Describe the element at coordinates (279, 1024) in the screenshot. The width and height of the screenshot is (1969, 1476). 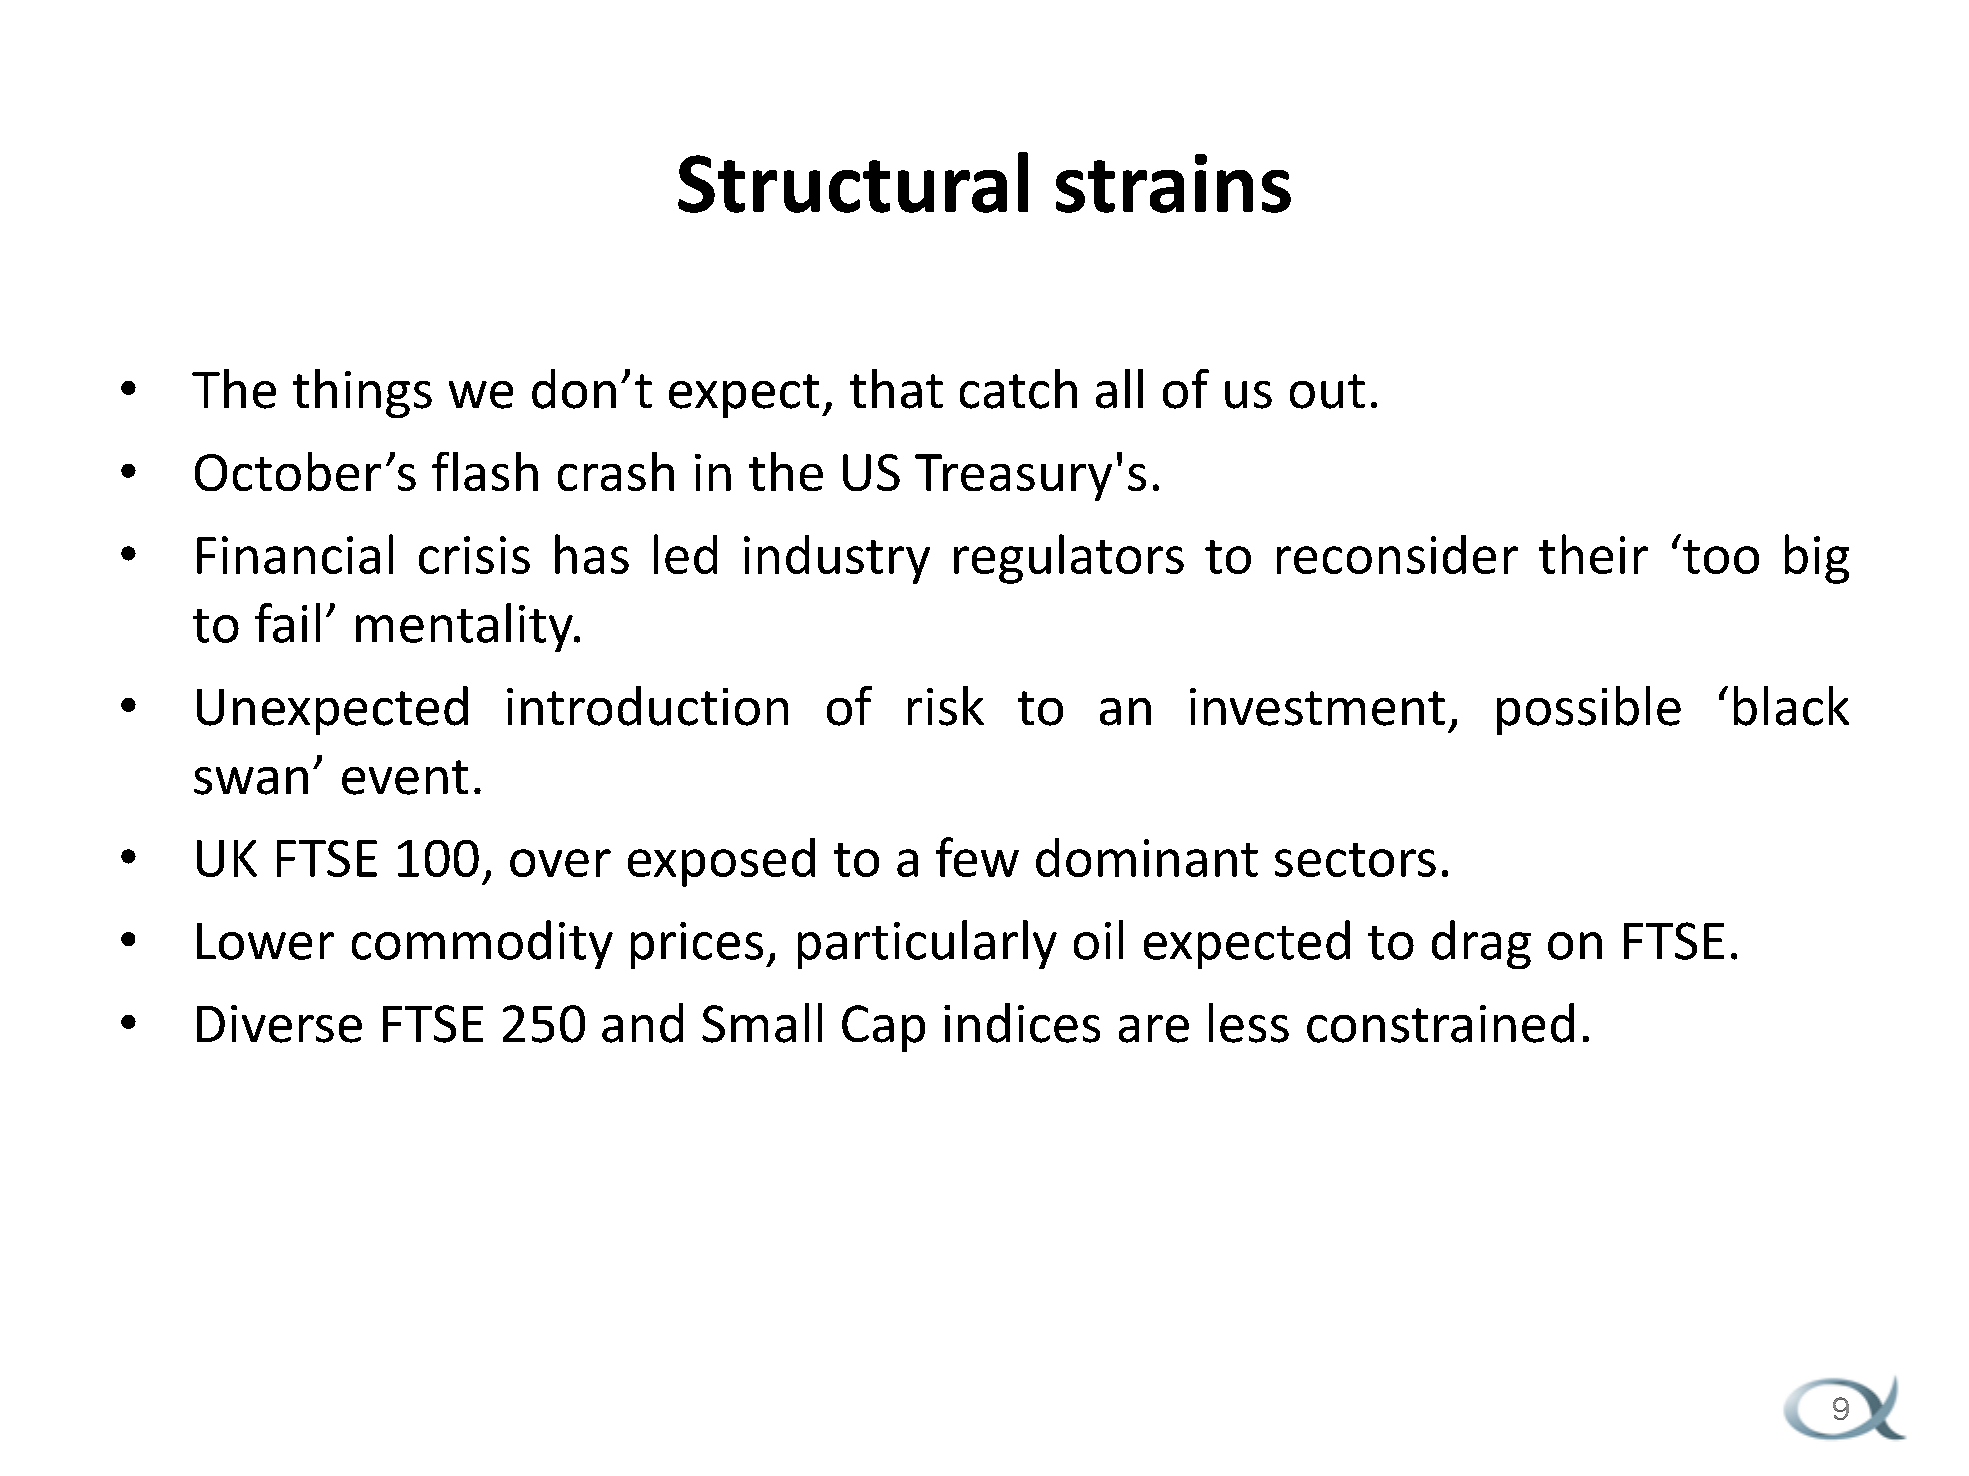
I see `Diverse` at that location.
